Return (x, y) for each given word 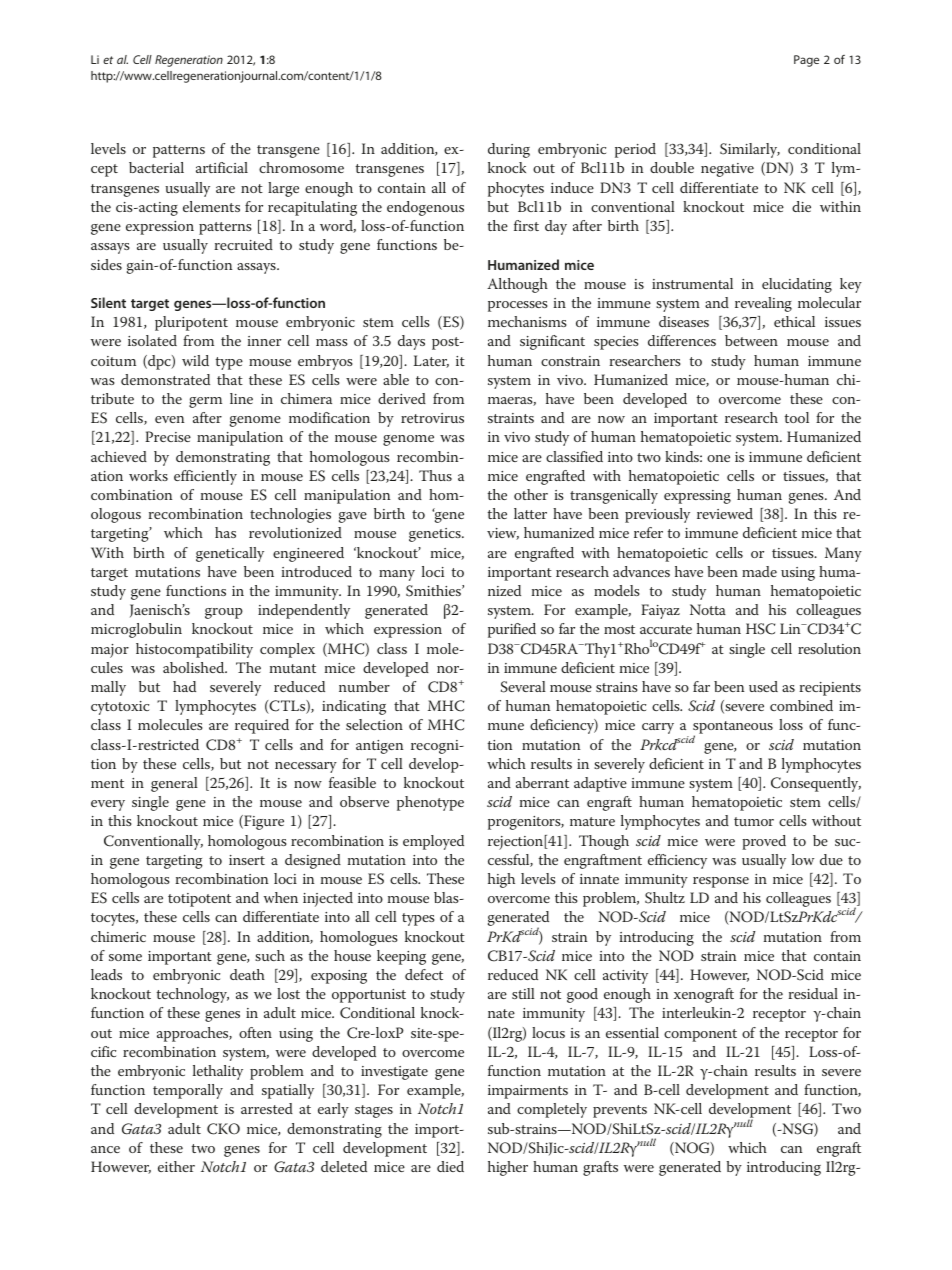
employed (433, 842)
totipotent (199, 900)
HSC (760, 629)
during (509, 150)
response (721, 882)
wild (195, 360)
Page (806, 61)
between (751, 340)
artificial (222, 167)
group (224, 613)
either (176, 1166)
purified (512, 630)
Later (431, 361)
